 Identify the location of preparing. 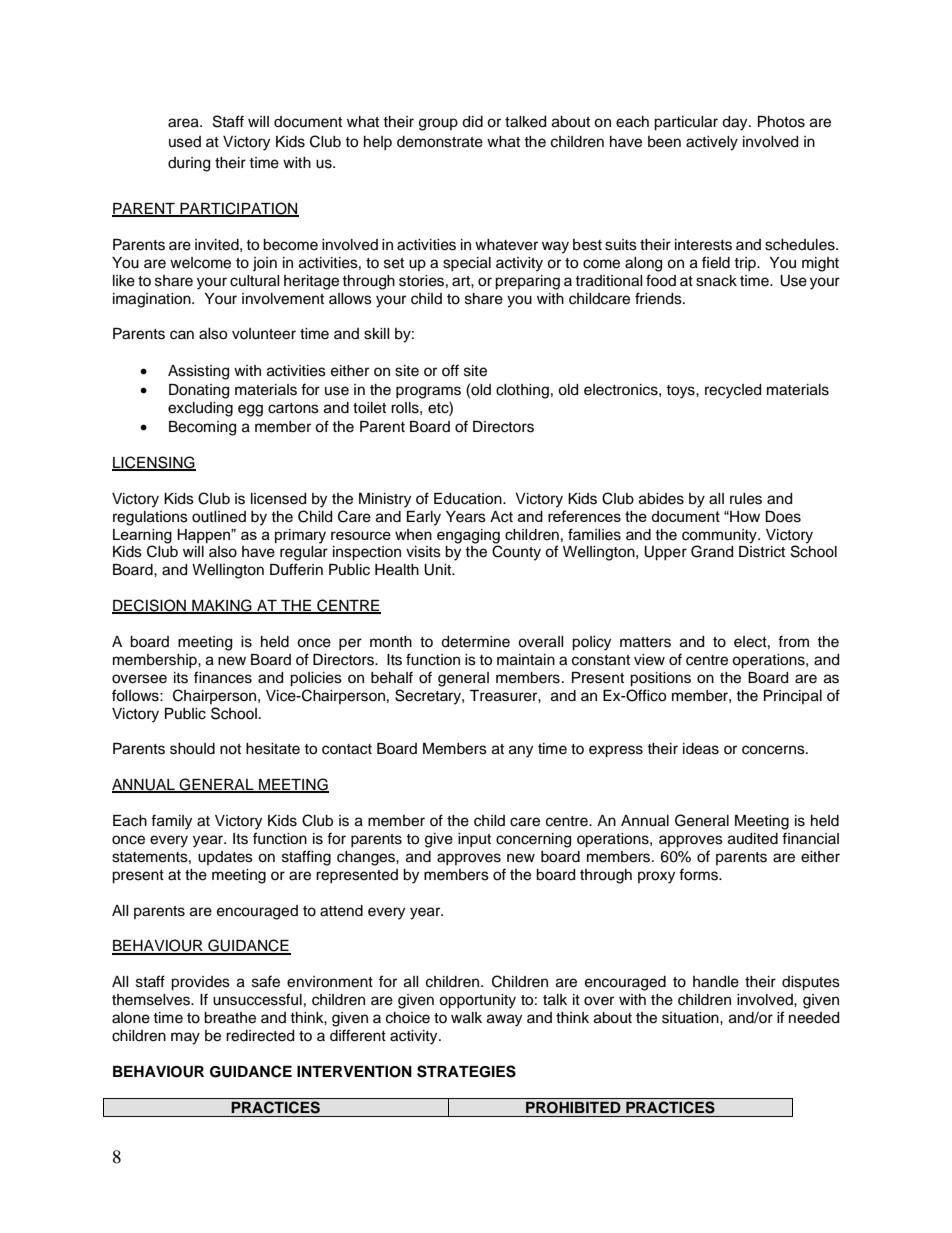
(527, 282).
